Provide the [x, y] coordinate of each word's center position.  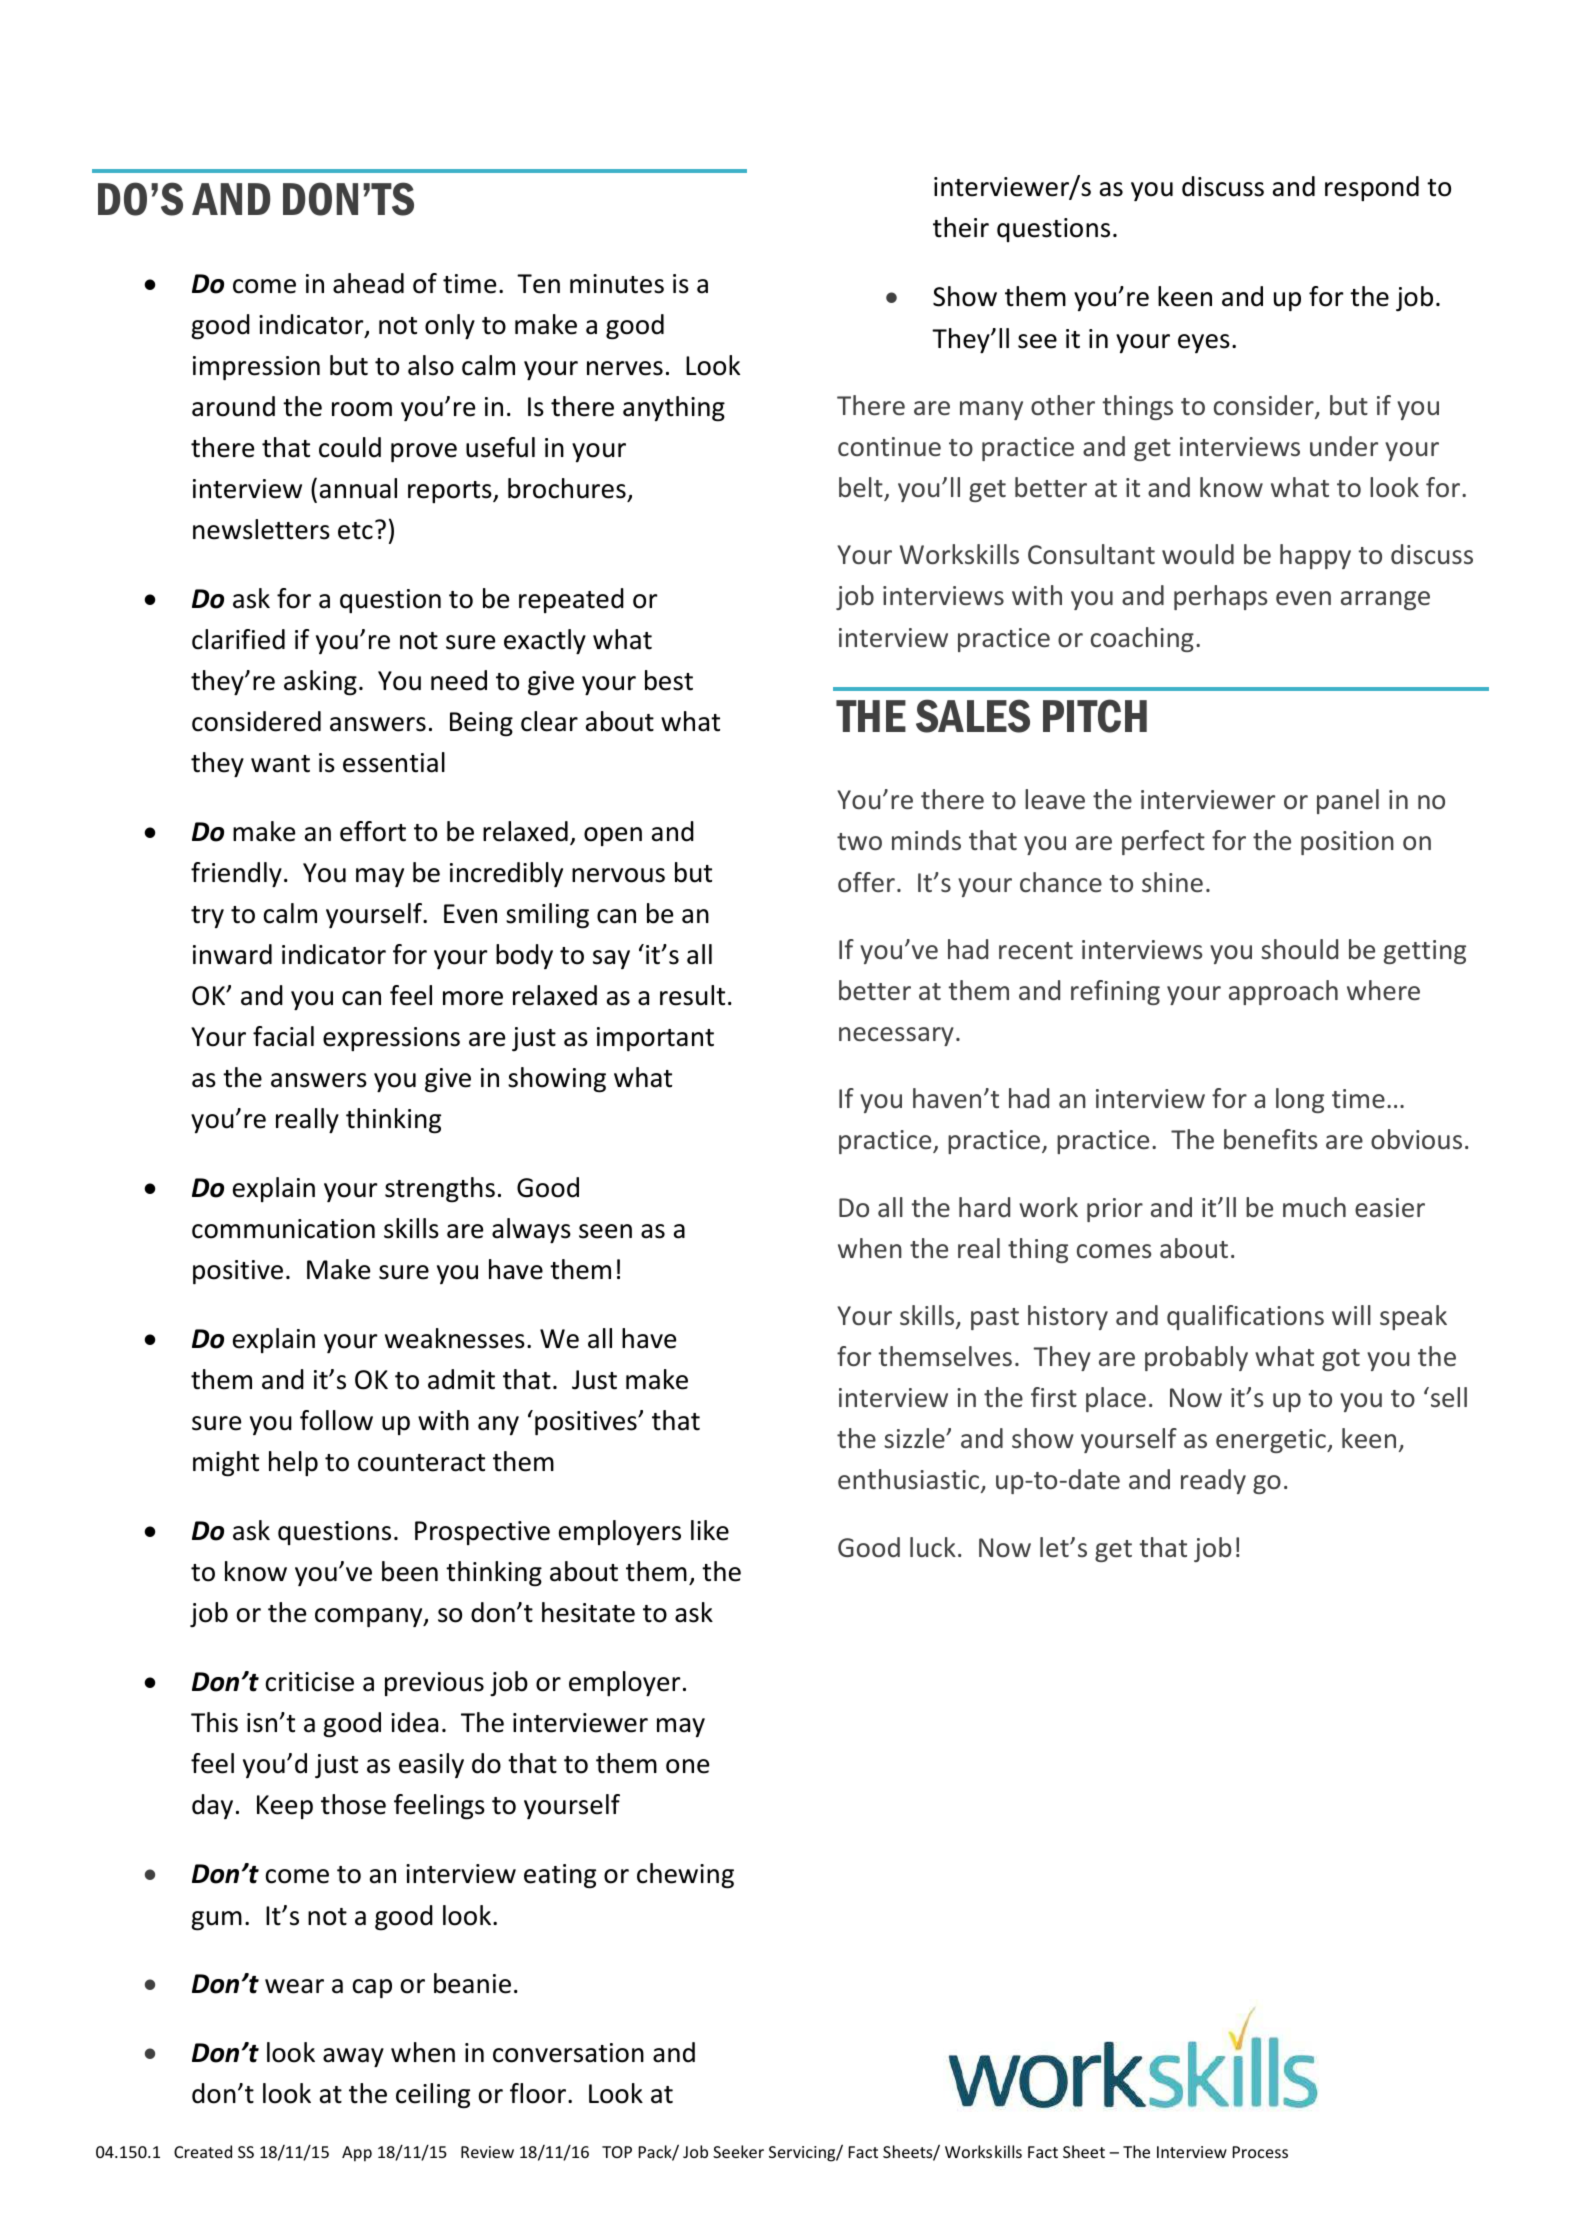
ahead [368, 283]
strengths [440, 1190]
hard [984, 1207]
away [353, 2057]
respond [1372, 188]
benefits [1270, 1139]
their [961, 227]
